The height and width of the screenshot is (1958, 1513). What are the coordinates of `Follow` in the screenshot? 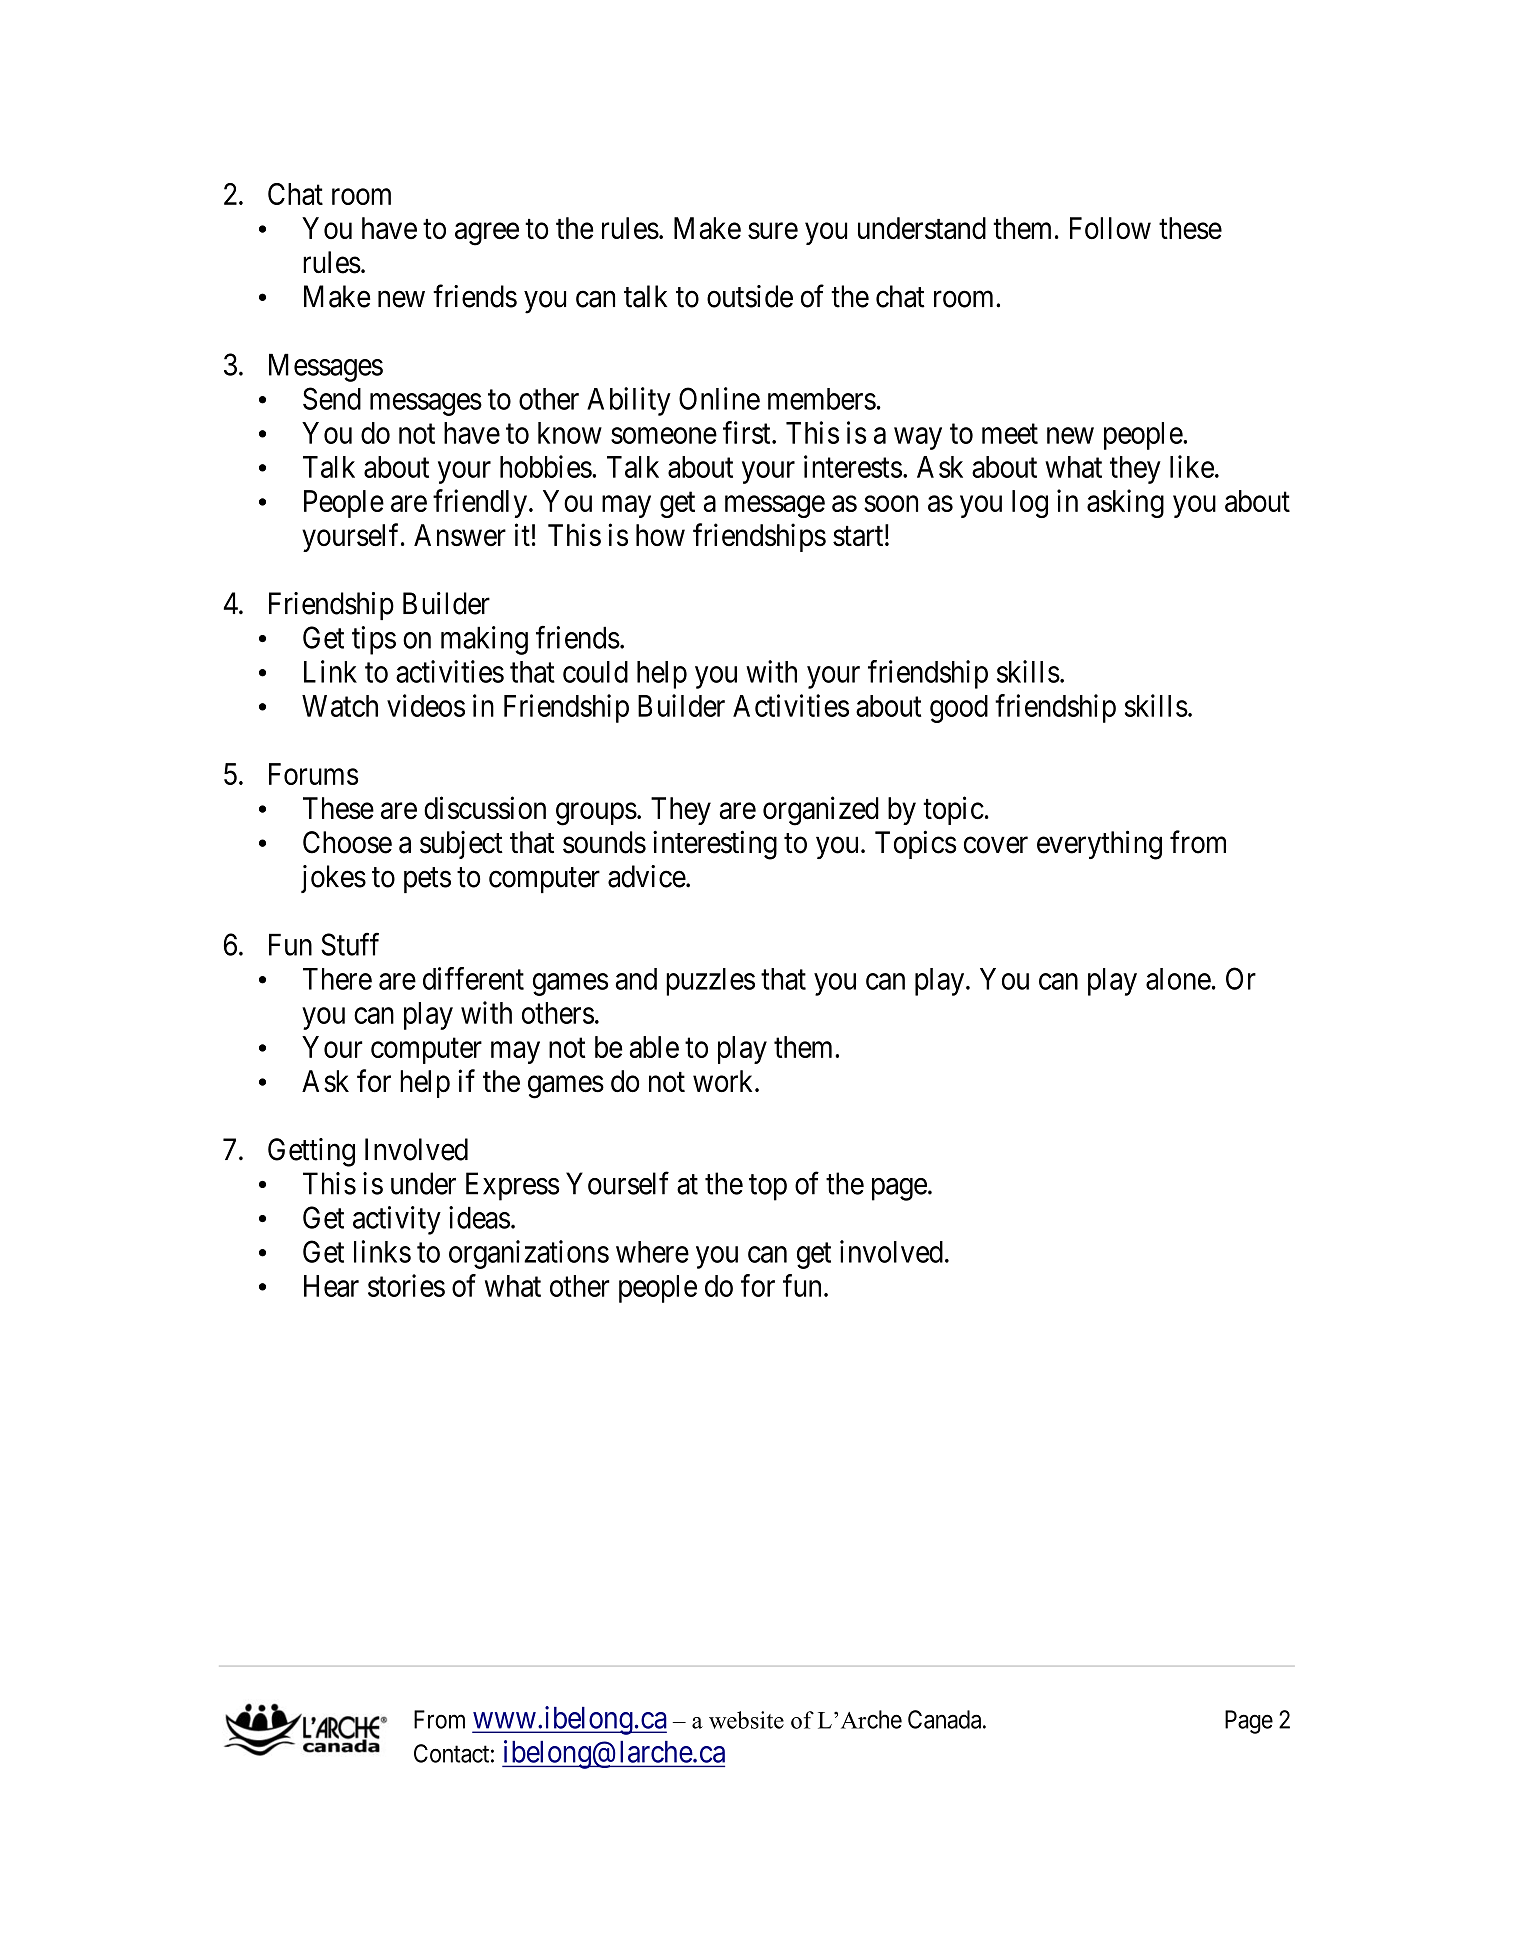 It's located at (1110, 228).
